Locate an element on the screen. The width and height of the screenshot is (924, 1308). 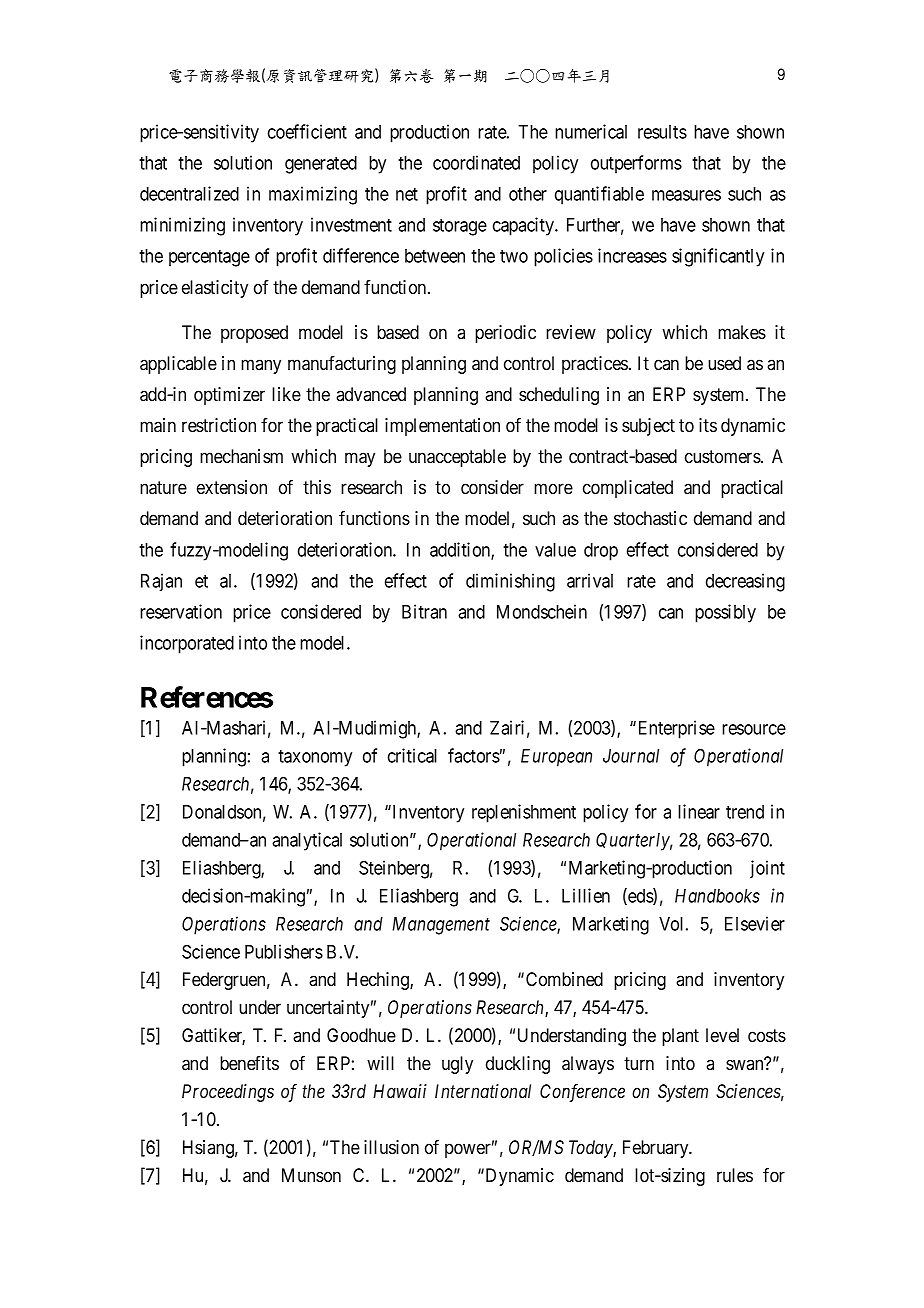
reservation is located at coordinates (181, 611).
